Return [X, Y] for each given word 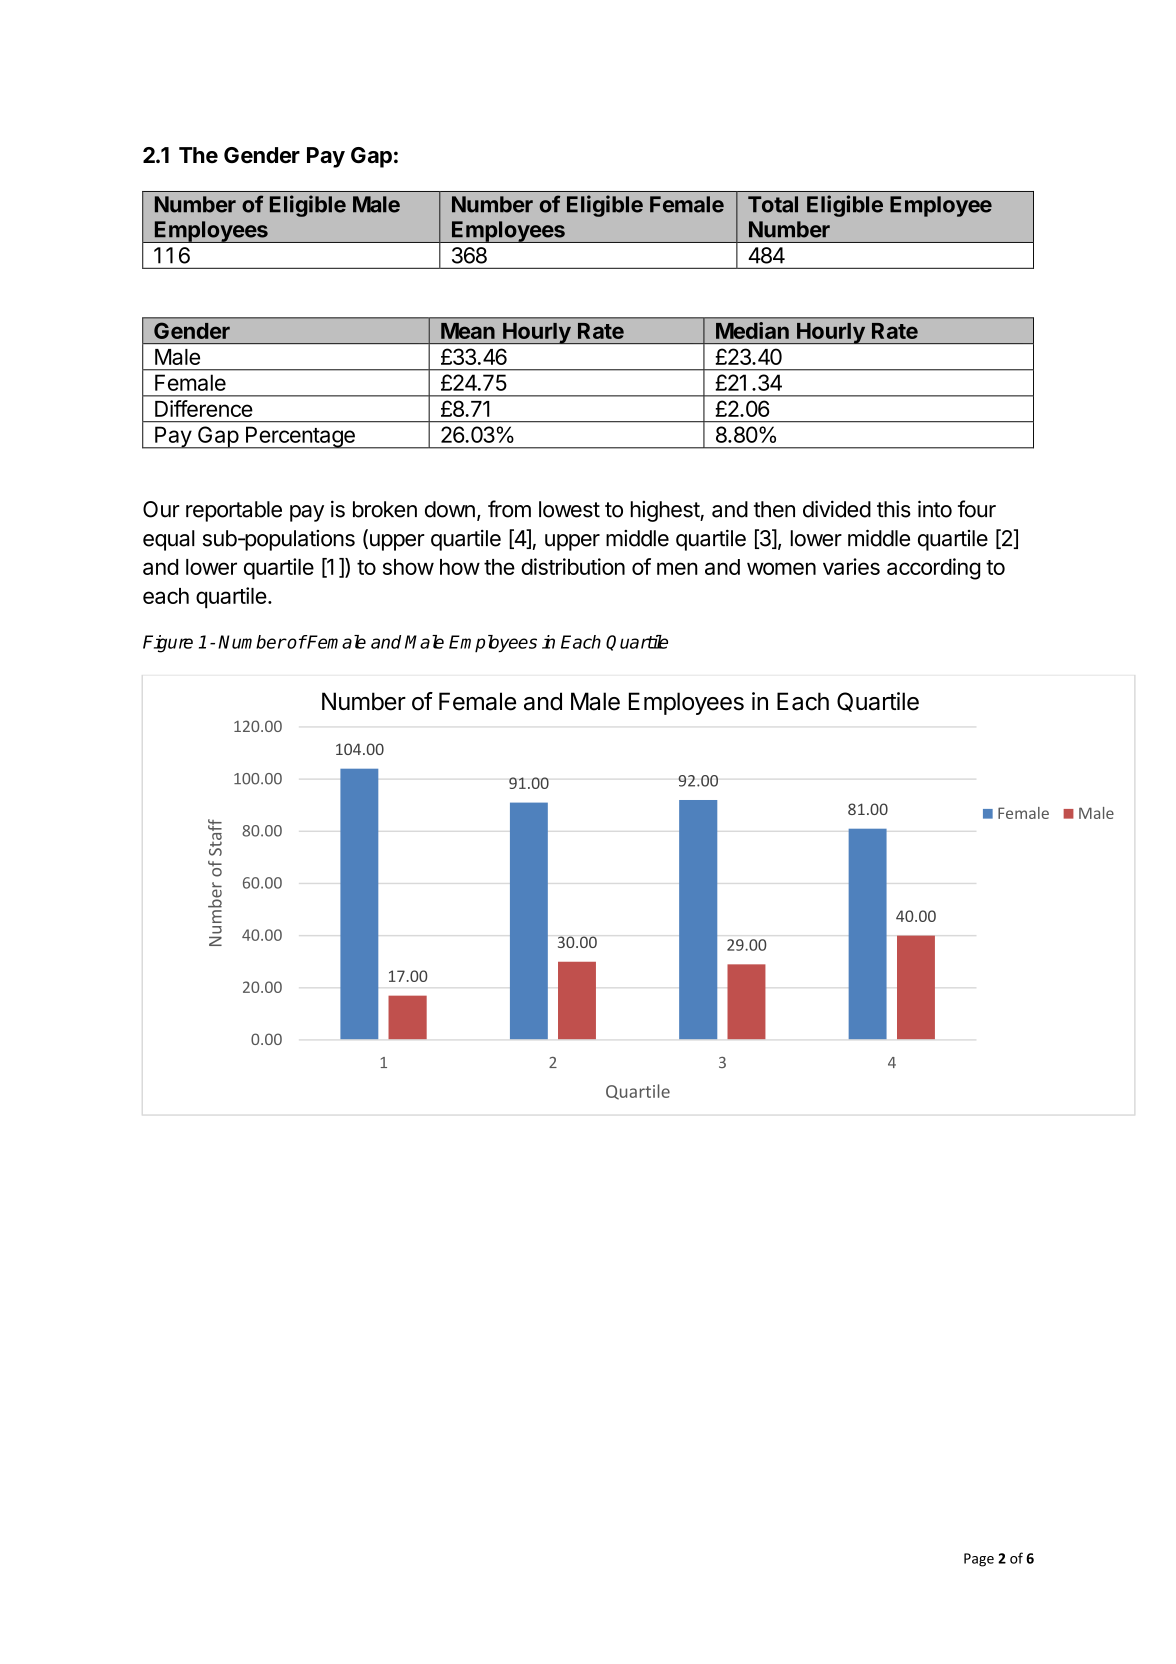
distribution [573, 566]
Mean [468, 331]
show [408, 567]
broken [385, 509]
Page [979, 1560]
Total [773, 204]
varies [851, 566]
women [781, 568]
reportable [234, 511]
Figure [168, 644]
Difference [203, 408]
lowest [569, 509]
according [933, 569]
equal [169, 540]
